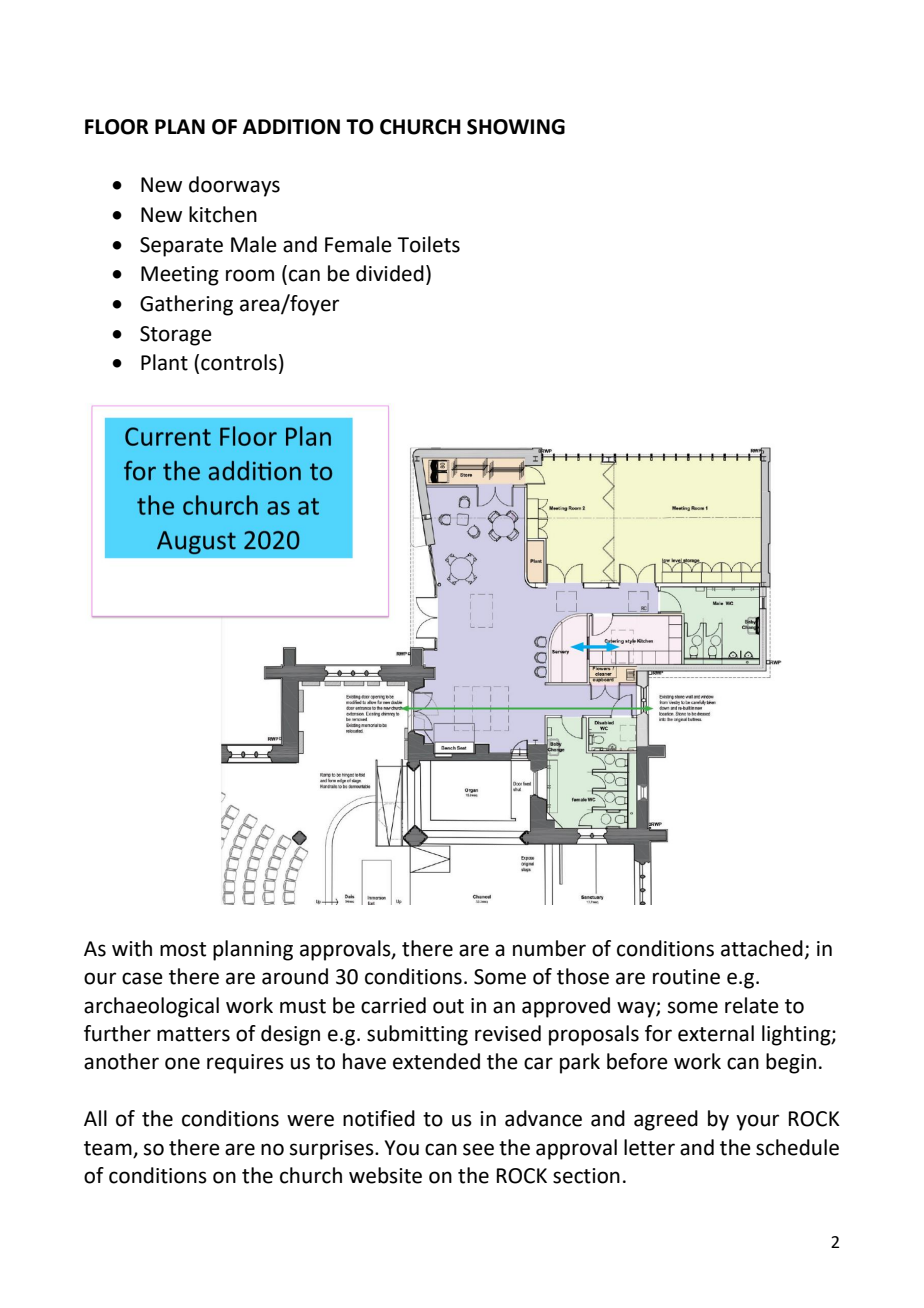 The height and width of the screenshot is (1308, 924). Describe the element at coordinates (183, 949) in the screenshot. I see `most` at that location.
